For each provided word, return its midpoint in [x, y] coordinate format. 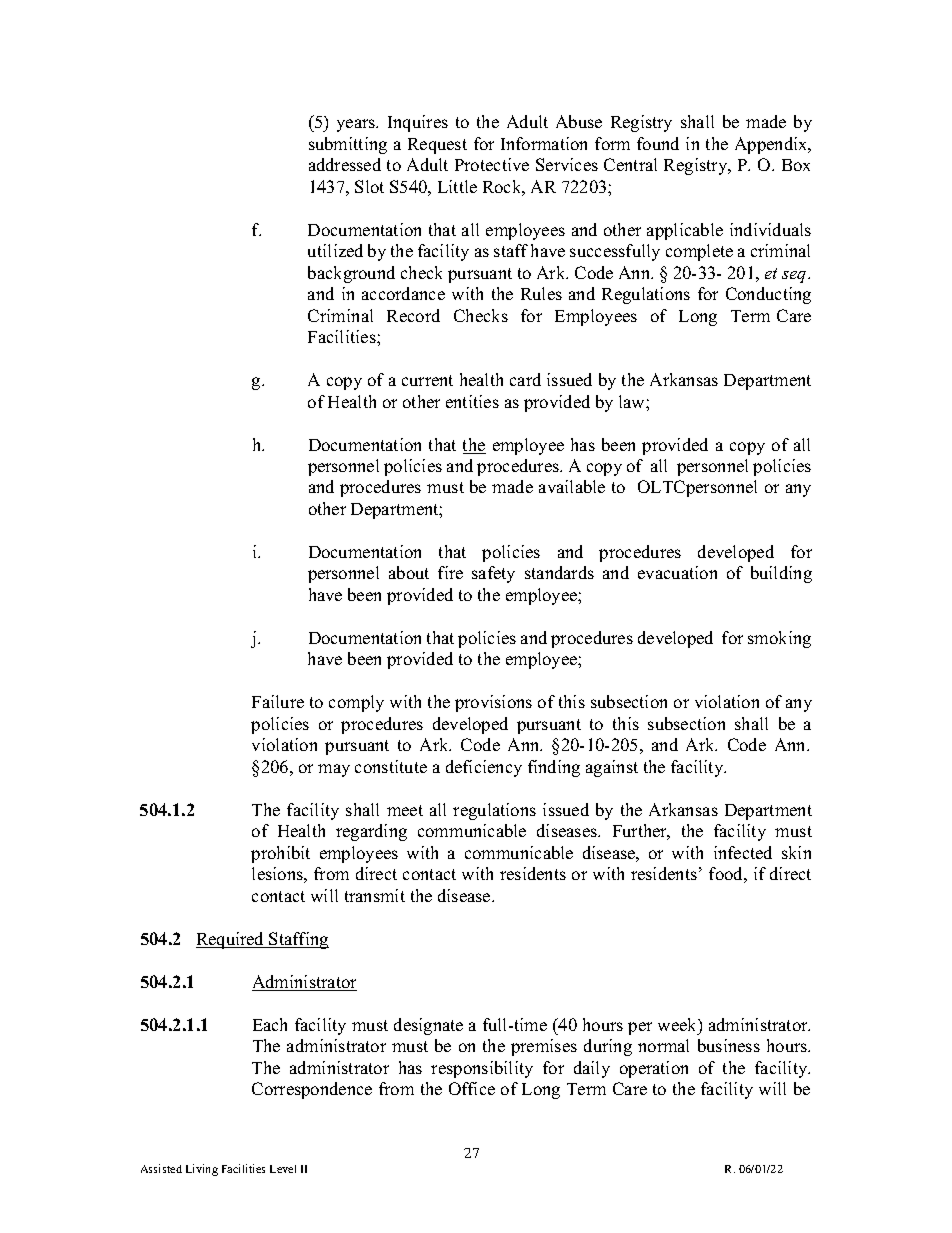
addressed [345, 164]
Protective [492, 164]
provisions [493, 703]
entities [472, 401]
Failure [278, 701]
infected [743, 852]
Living [202, 1170]
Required [231, 940]
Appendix [772, 145]
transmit [375, 895]
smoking [779, 639]
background [351, 274]
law [633, 401]
